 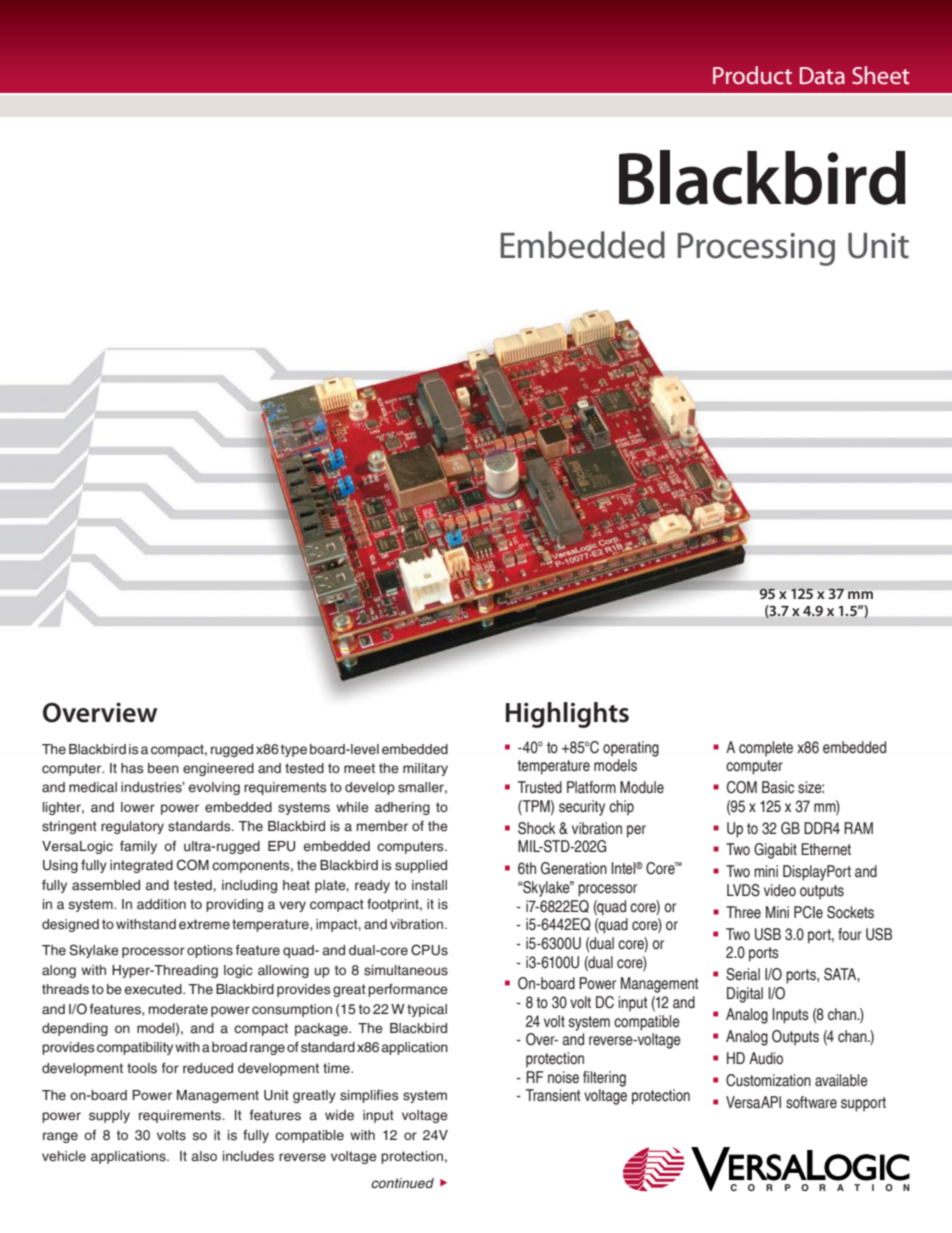 I want to click on lower, so click(x=138, y=807).
